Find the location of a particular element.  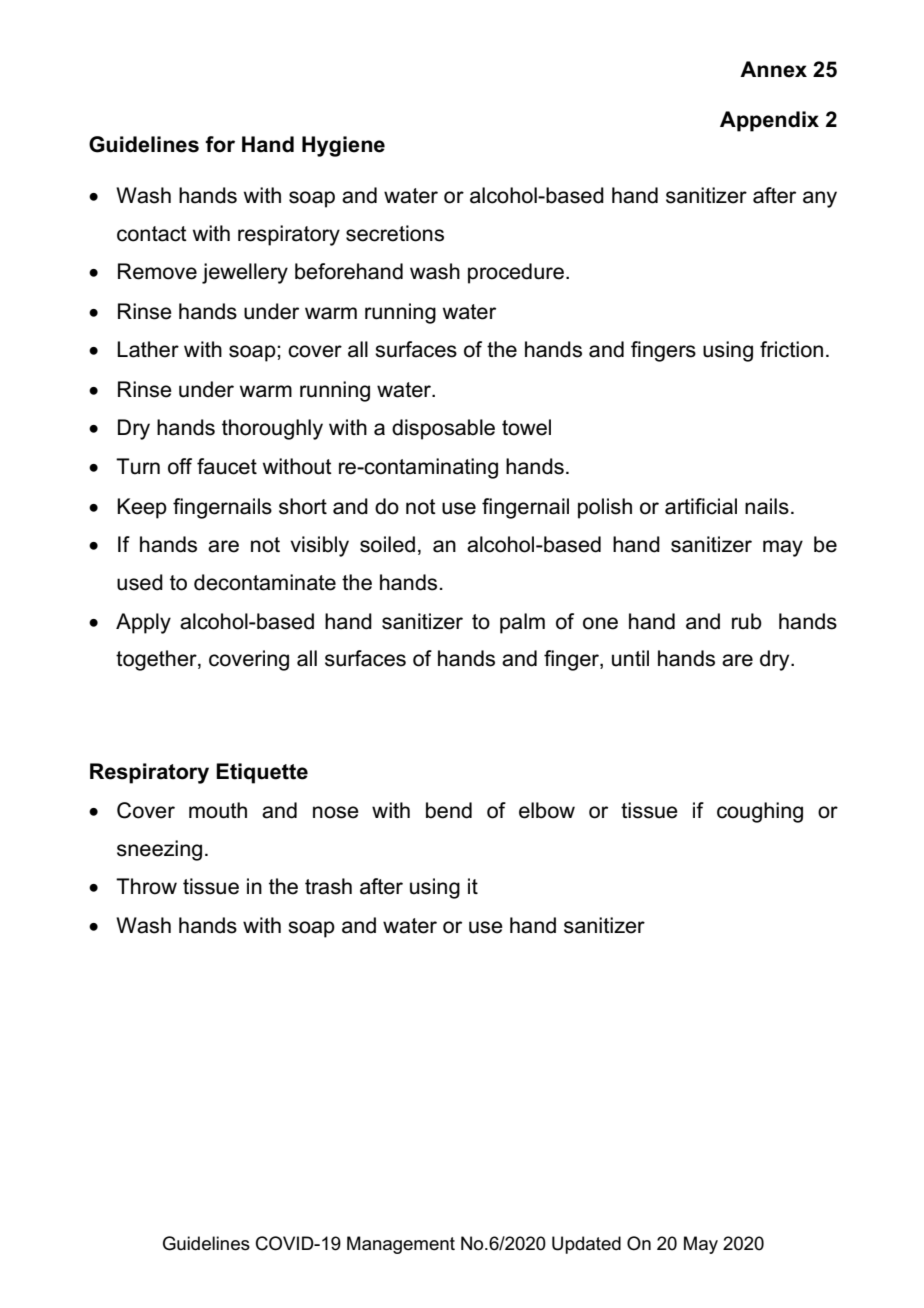

palm is located at coordinates (522, 623).
